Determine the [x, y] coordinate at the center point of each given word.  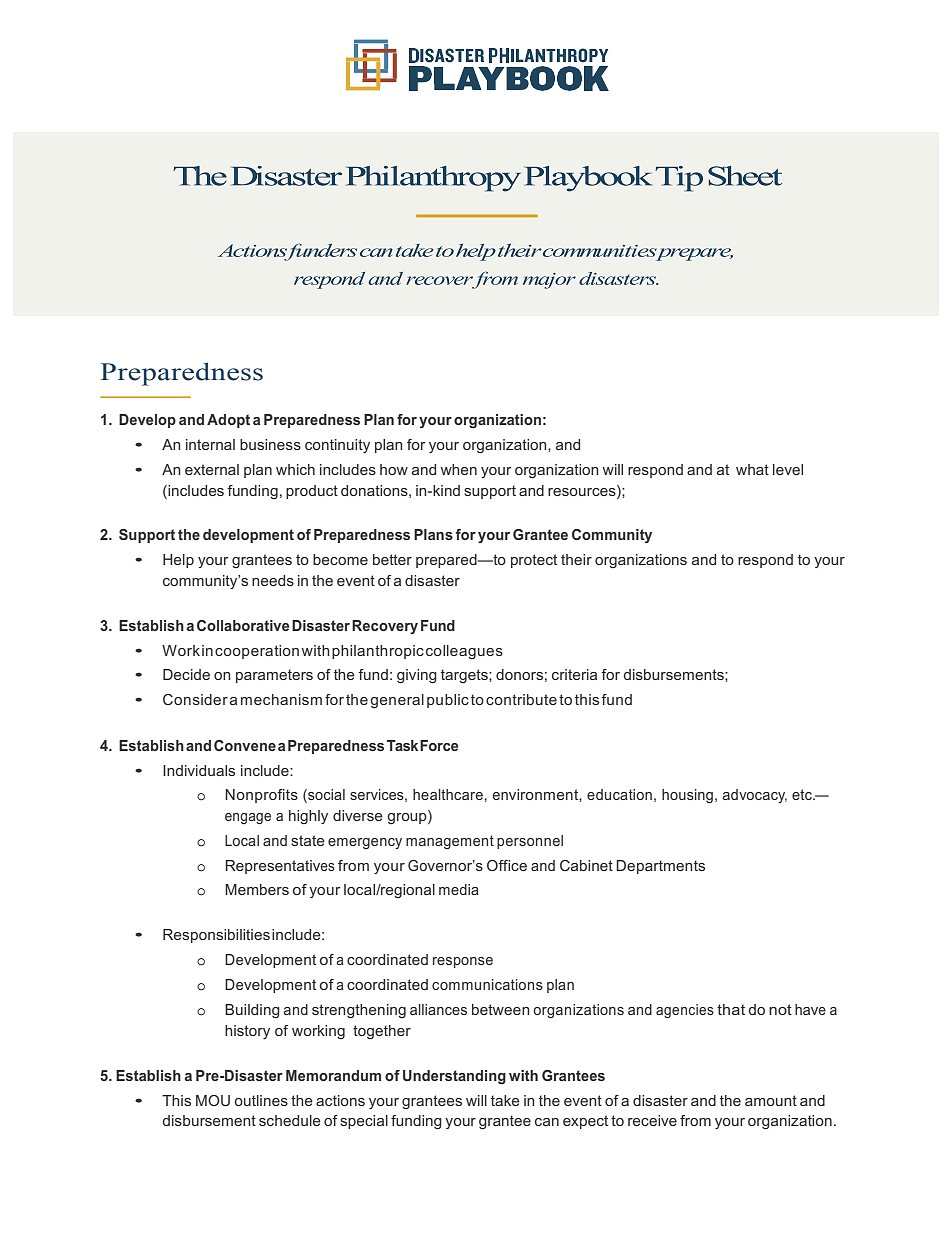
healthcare [448, 794]
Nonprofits [261, 796]
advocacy [755, 796]
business [270, 444]
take [505, 1100]
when [459, 469]
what [752, 469]
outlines [261, 1100]
